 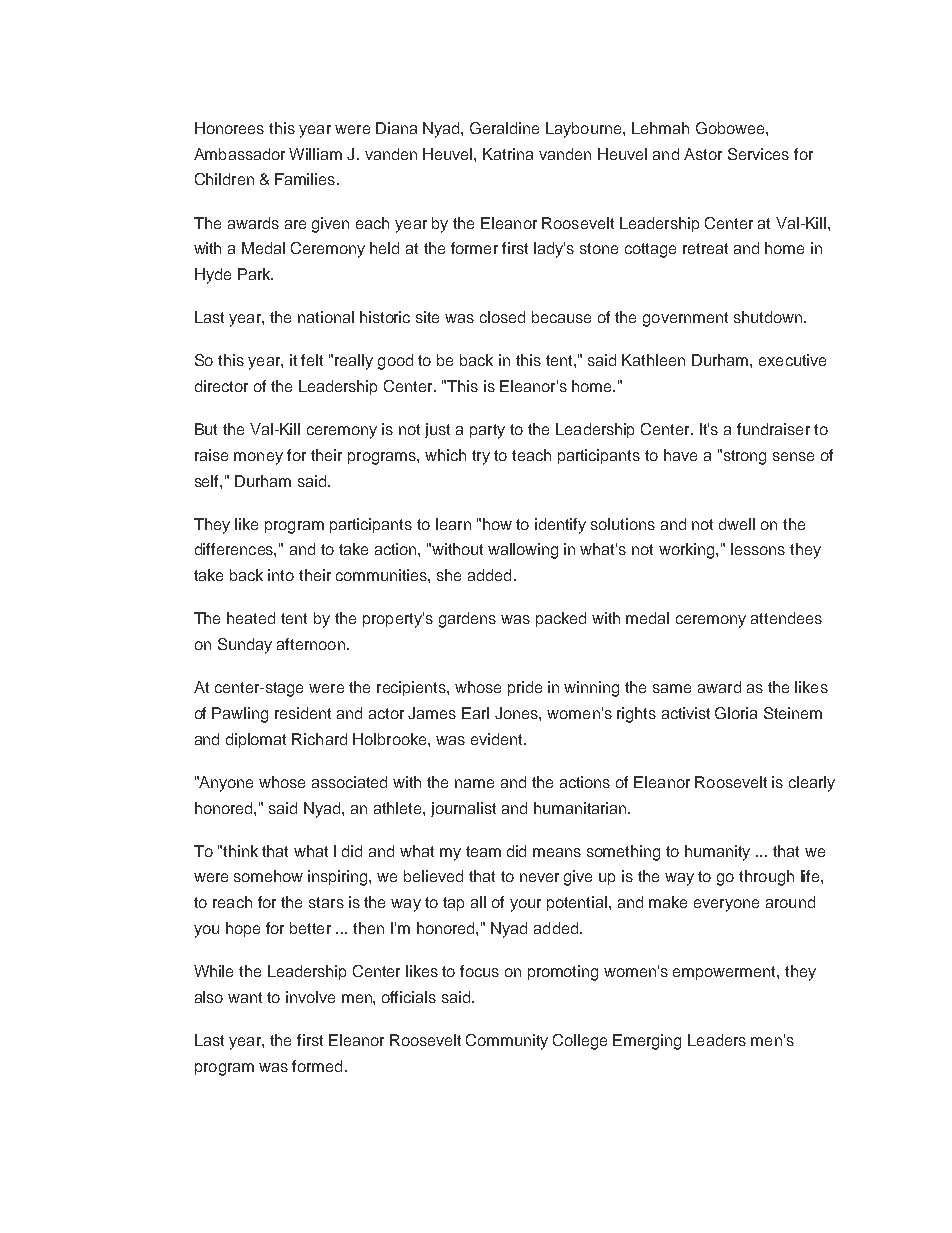 I want to click on attendees, so click(x=786, y=618).
